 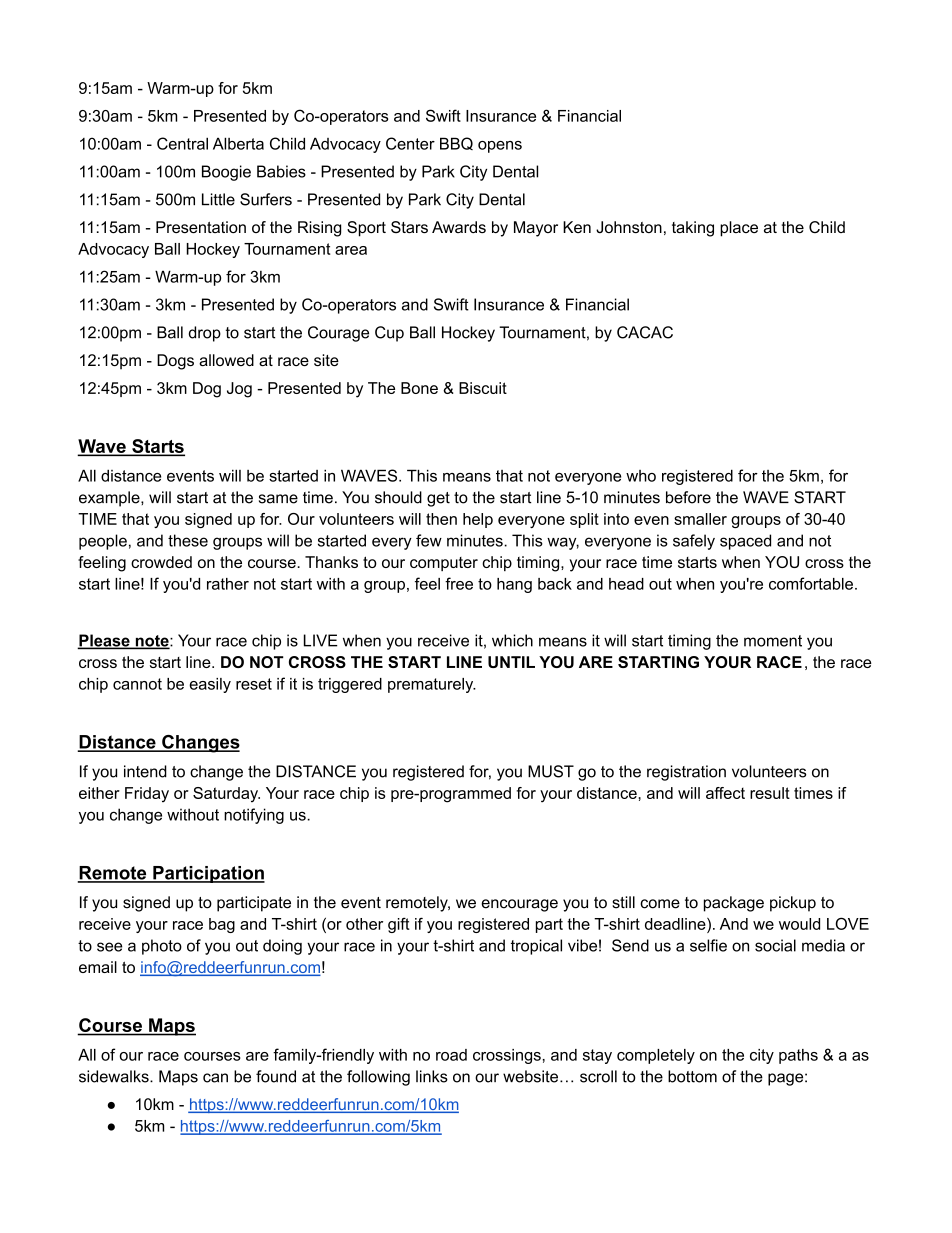 I want to click on road, so click(x=451, y=1055).
